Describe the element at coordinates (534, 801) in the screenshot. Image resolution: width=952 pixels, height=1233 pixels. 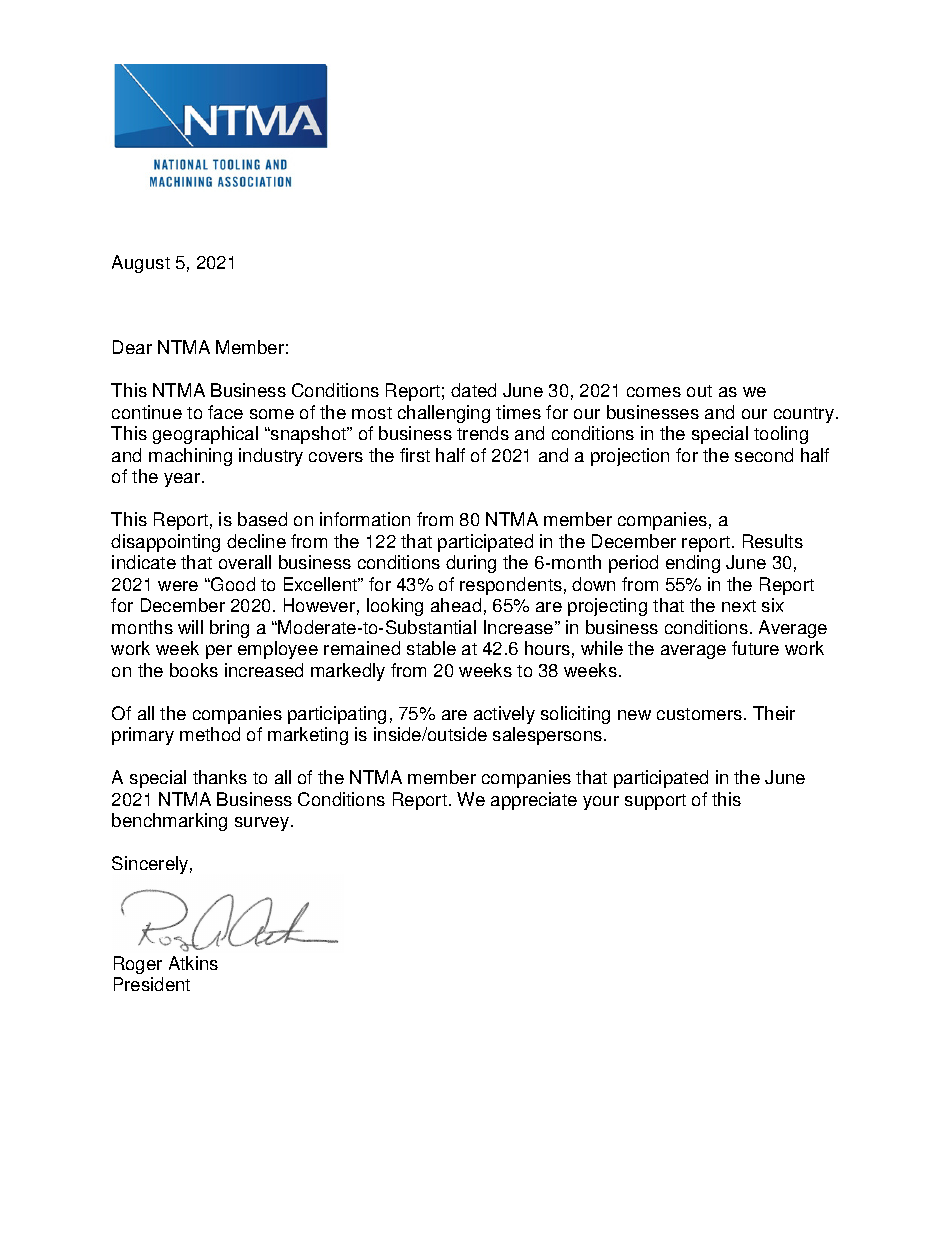
I see `appreciate` at that location.
